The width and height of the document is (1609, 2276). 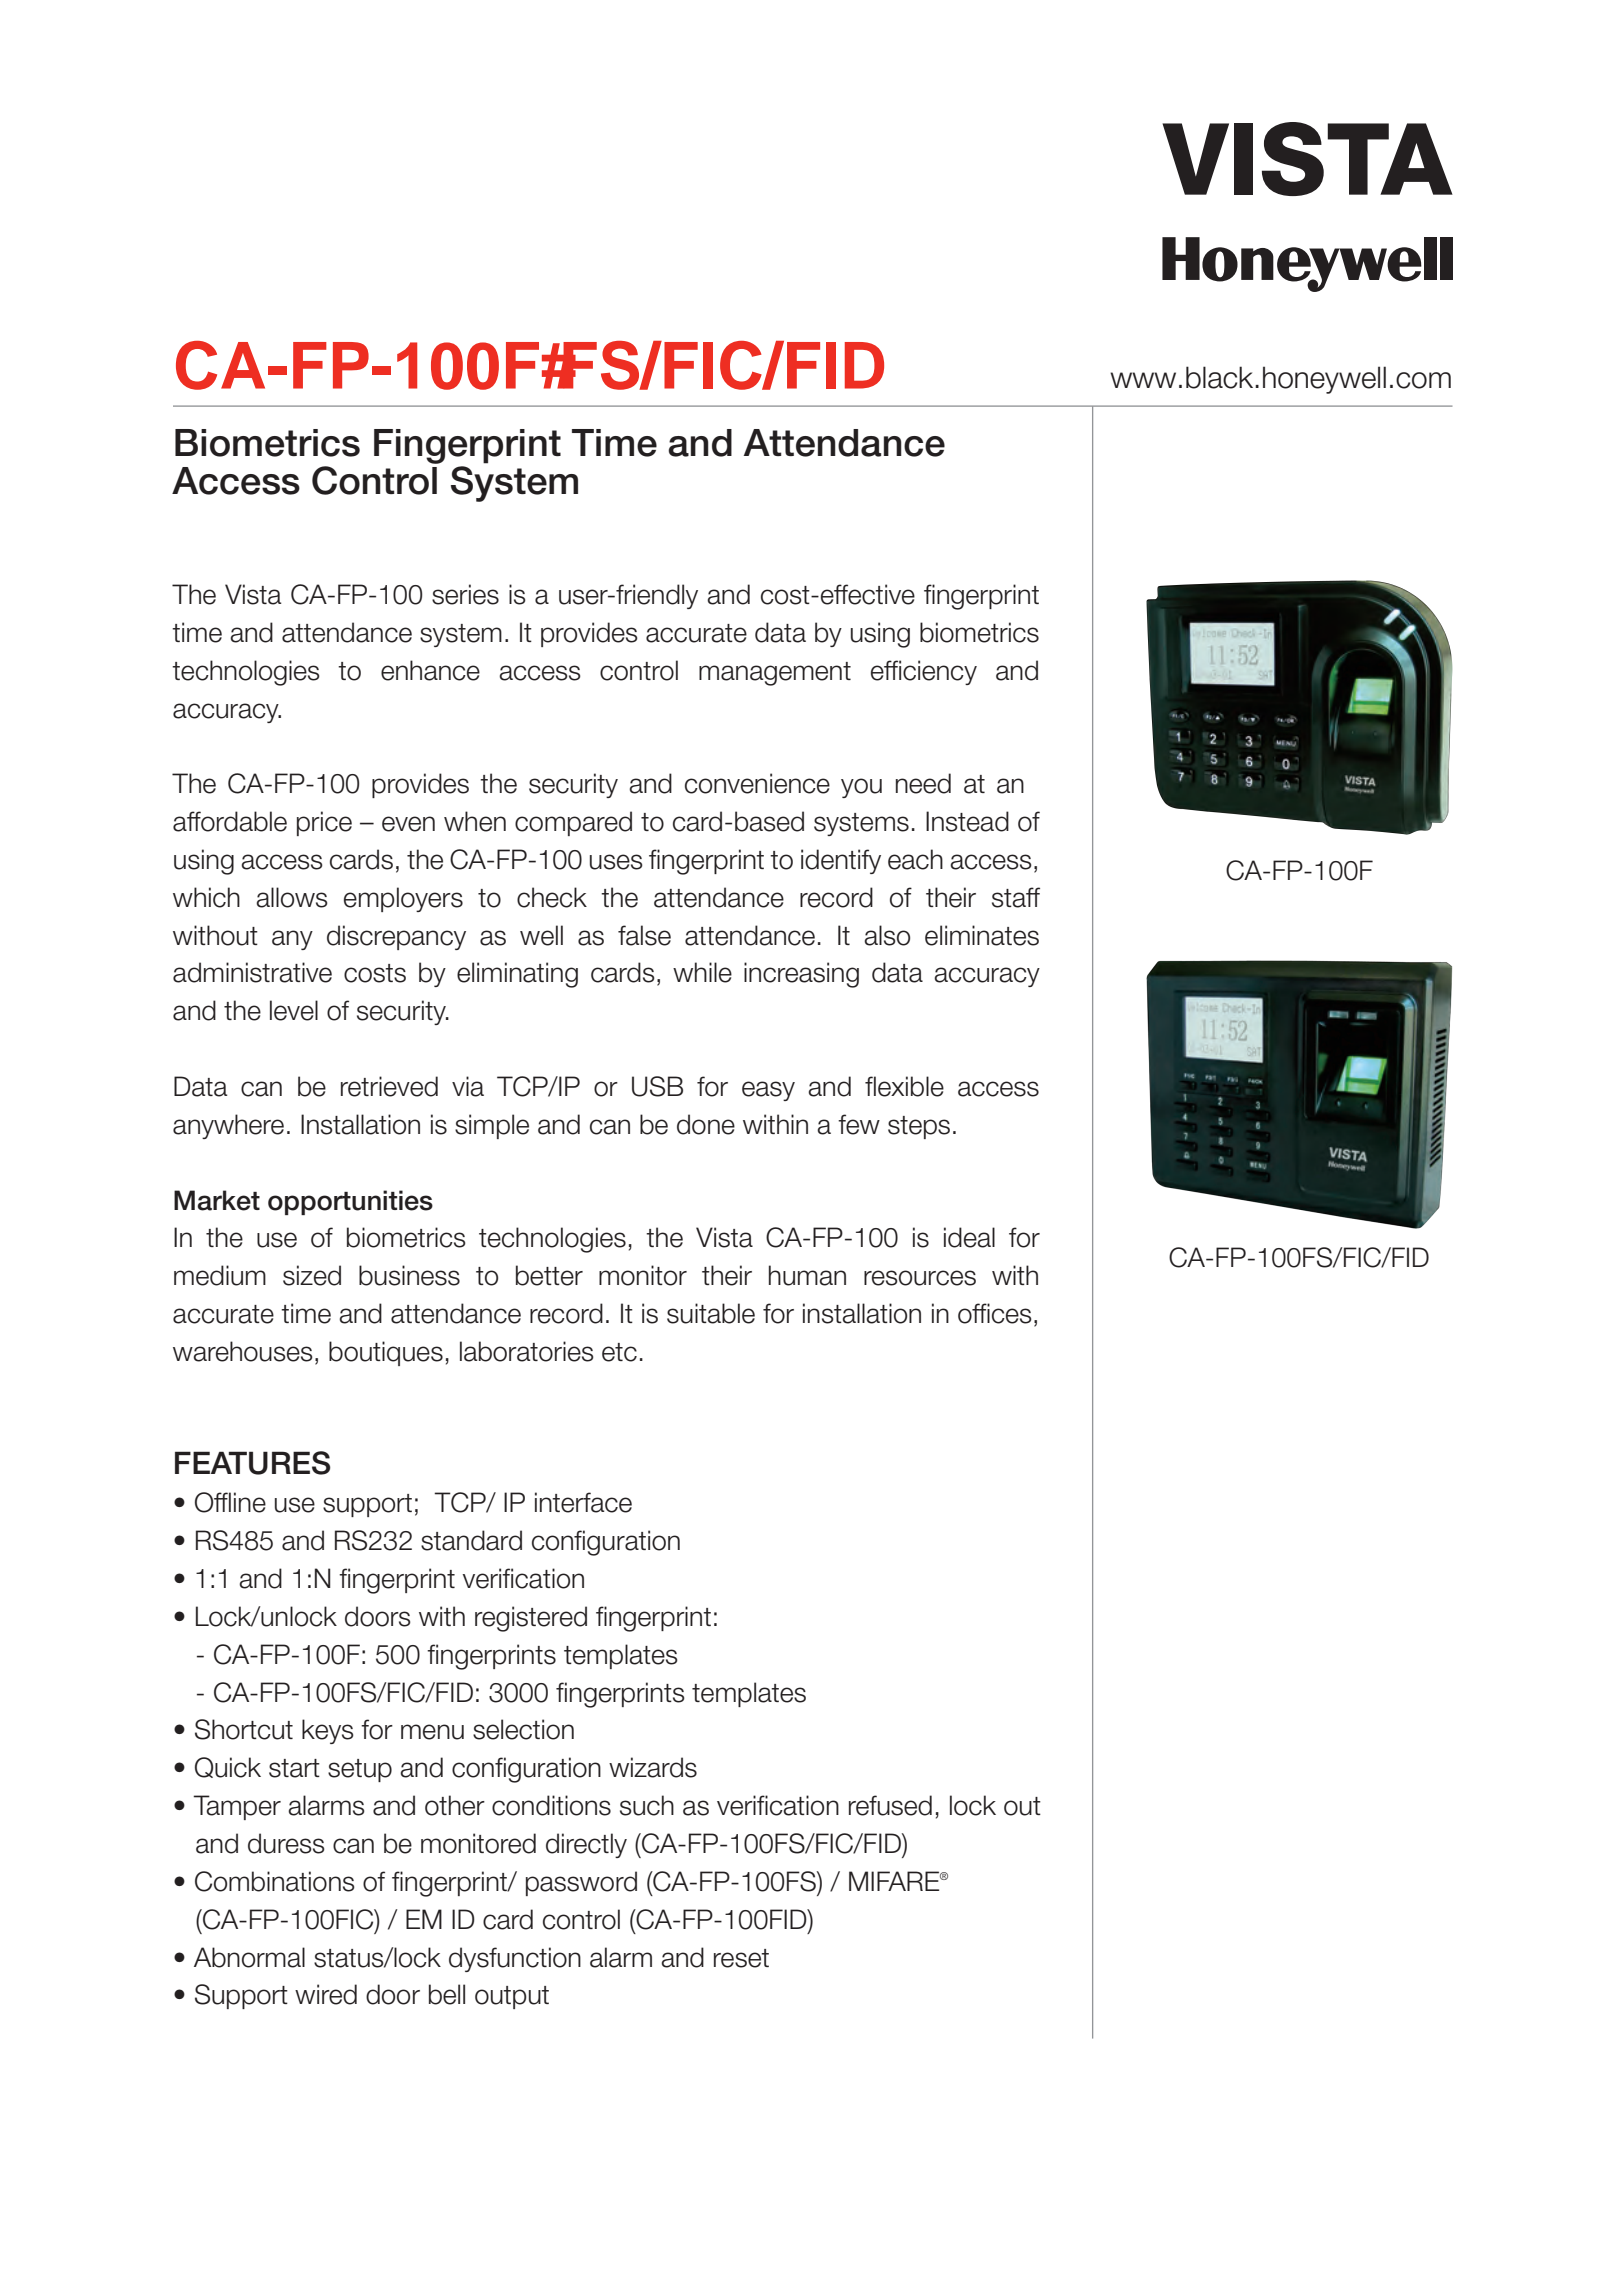 What do you see at coordinates (465, 594) in the document?
I see `series` at bounding box center [465, 594].
